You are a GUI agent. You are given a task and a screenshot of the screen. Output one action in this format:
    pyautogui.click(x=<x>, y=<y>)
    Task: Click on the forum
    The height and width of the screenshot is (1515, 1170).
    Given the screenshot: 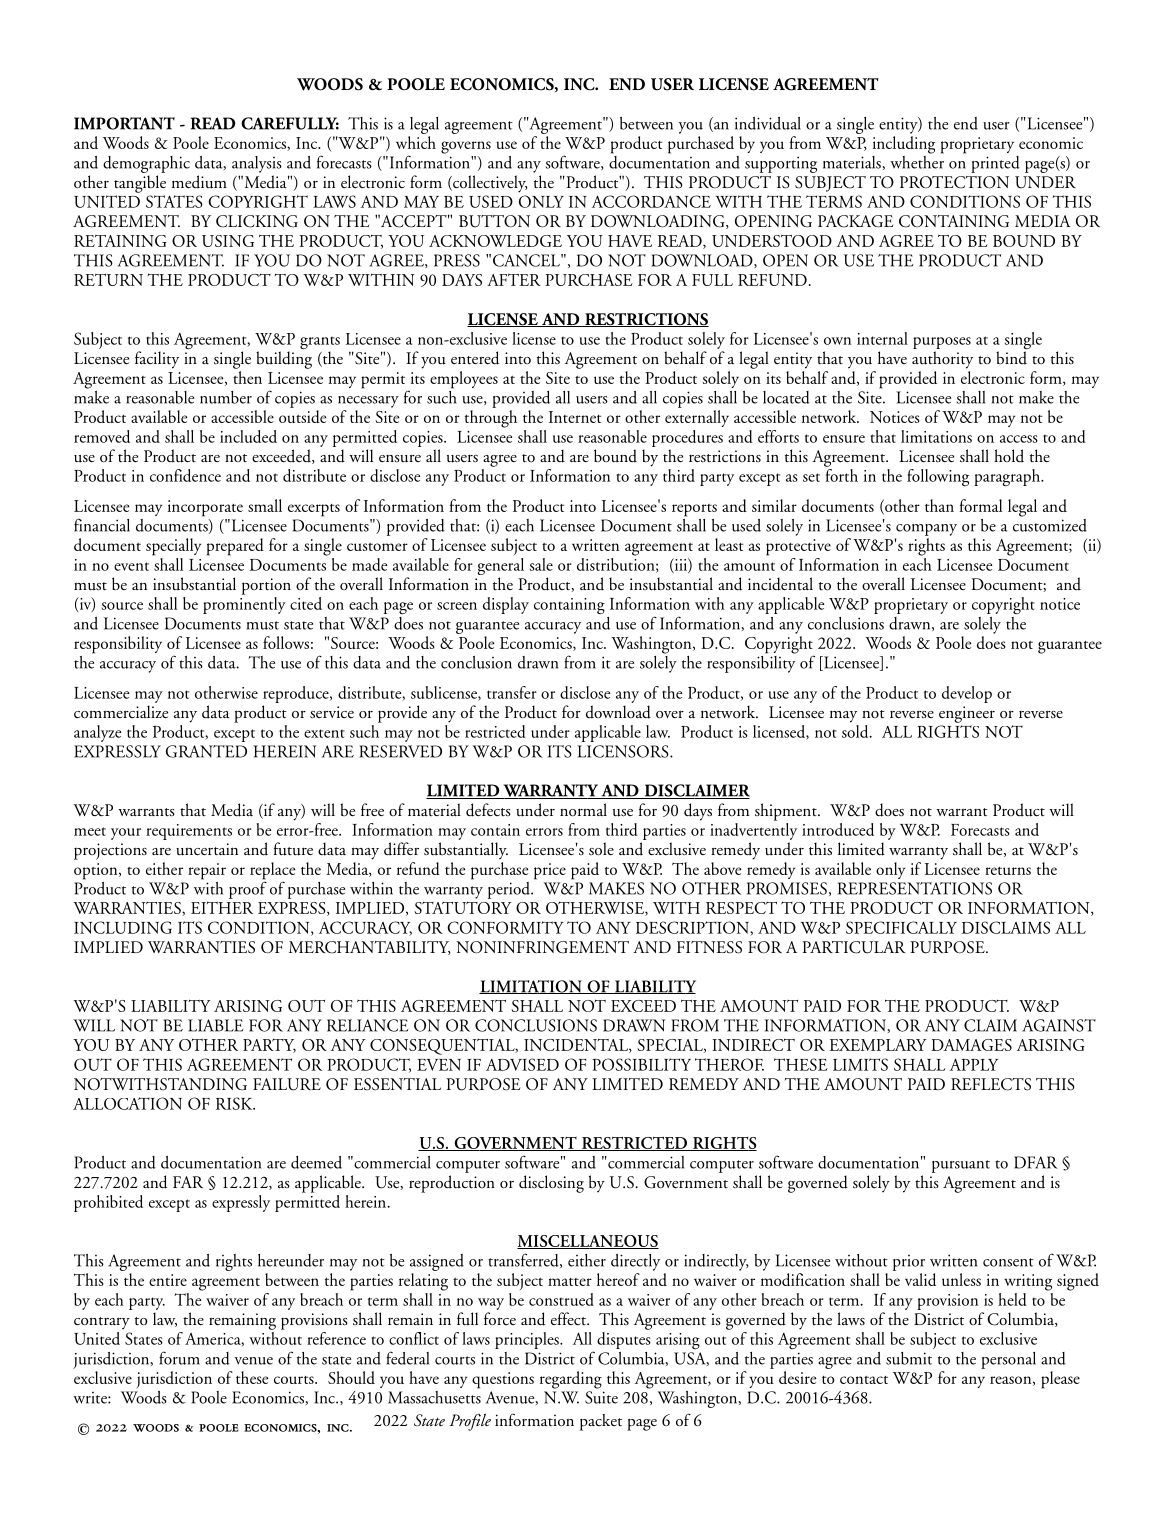 What is the action you would take?
    pyautogui.click(x=179, y=1358)
